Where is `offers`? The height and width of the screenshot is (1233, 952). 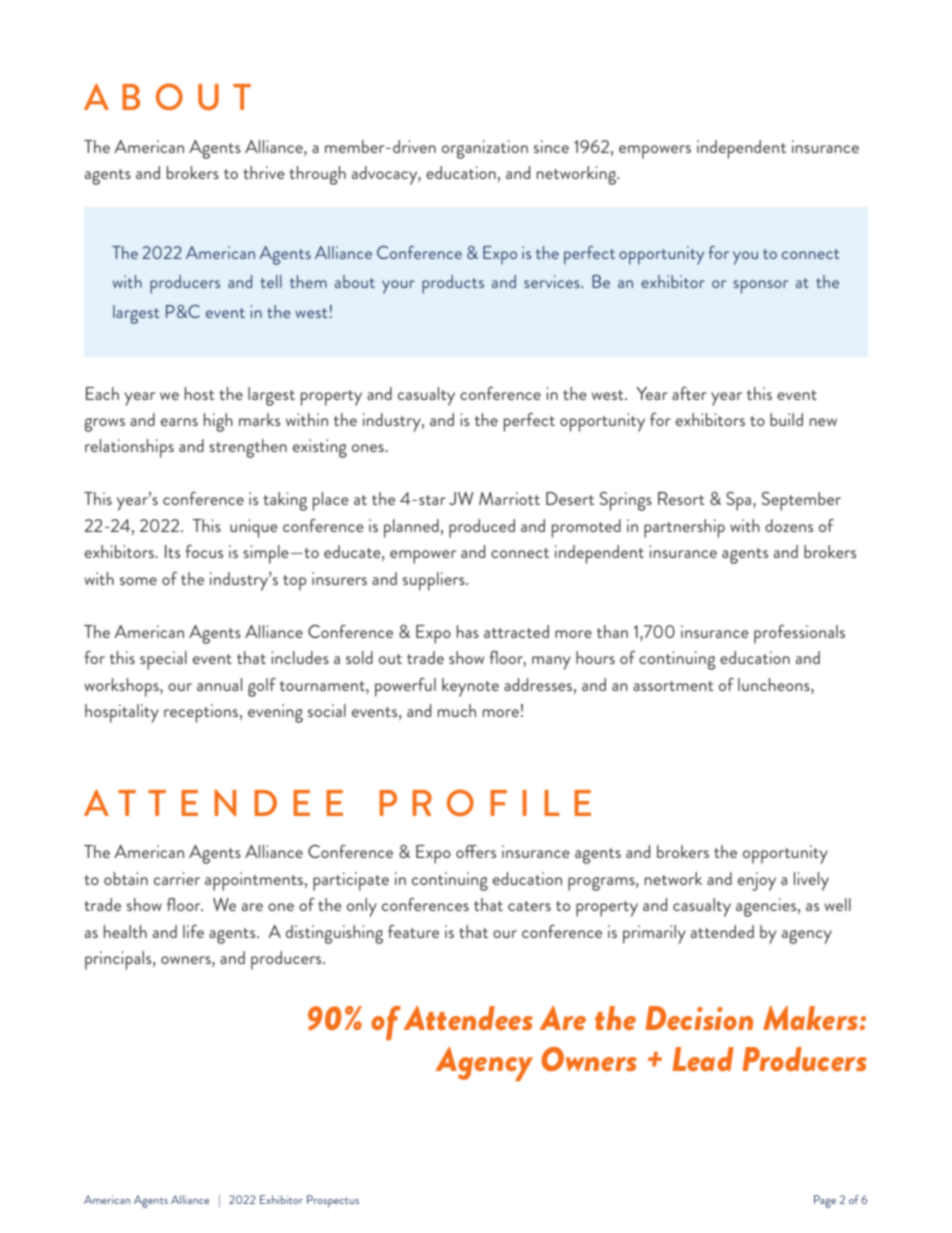
offers is located at coordinates (476, 851).
